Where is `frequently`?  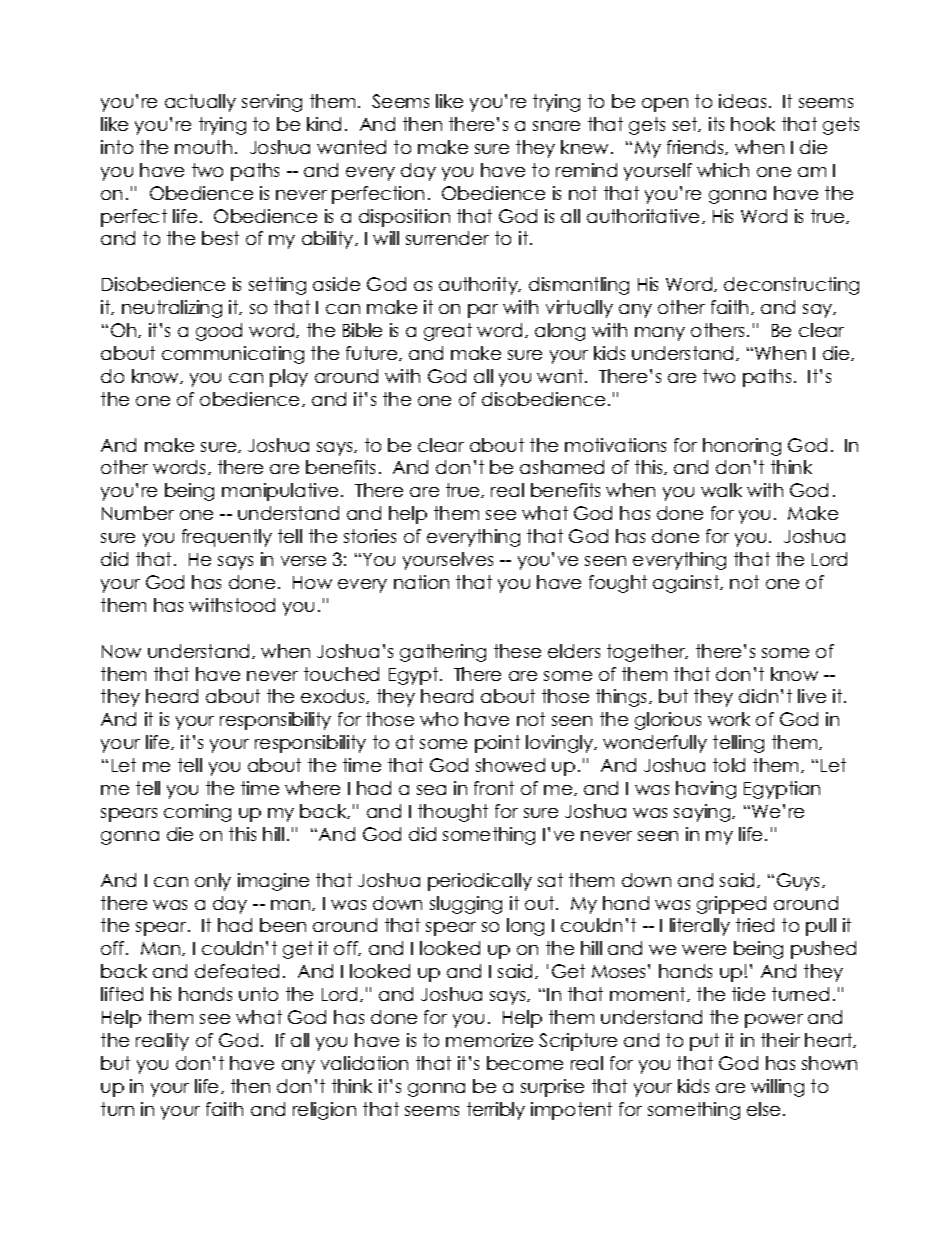
frequently is located at coordinates (227, 538).
